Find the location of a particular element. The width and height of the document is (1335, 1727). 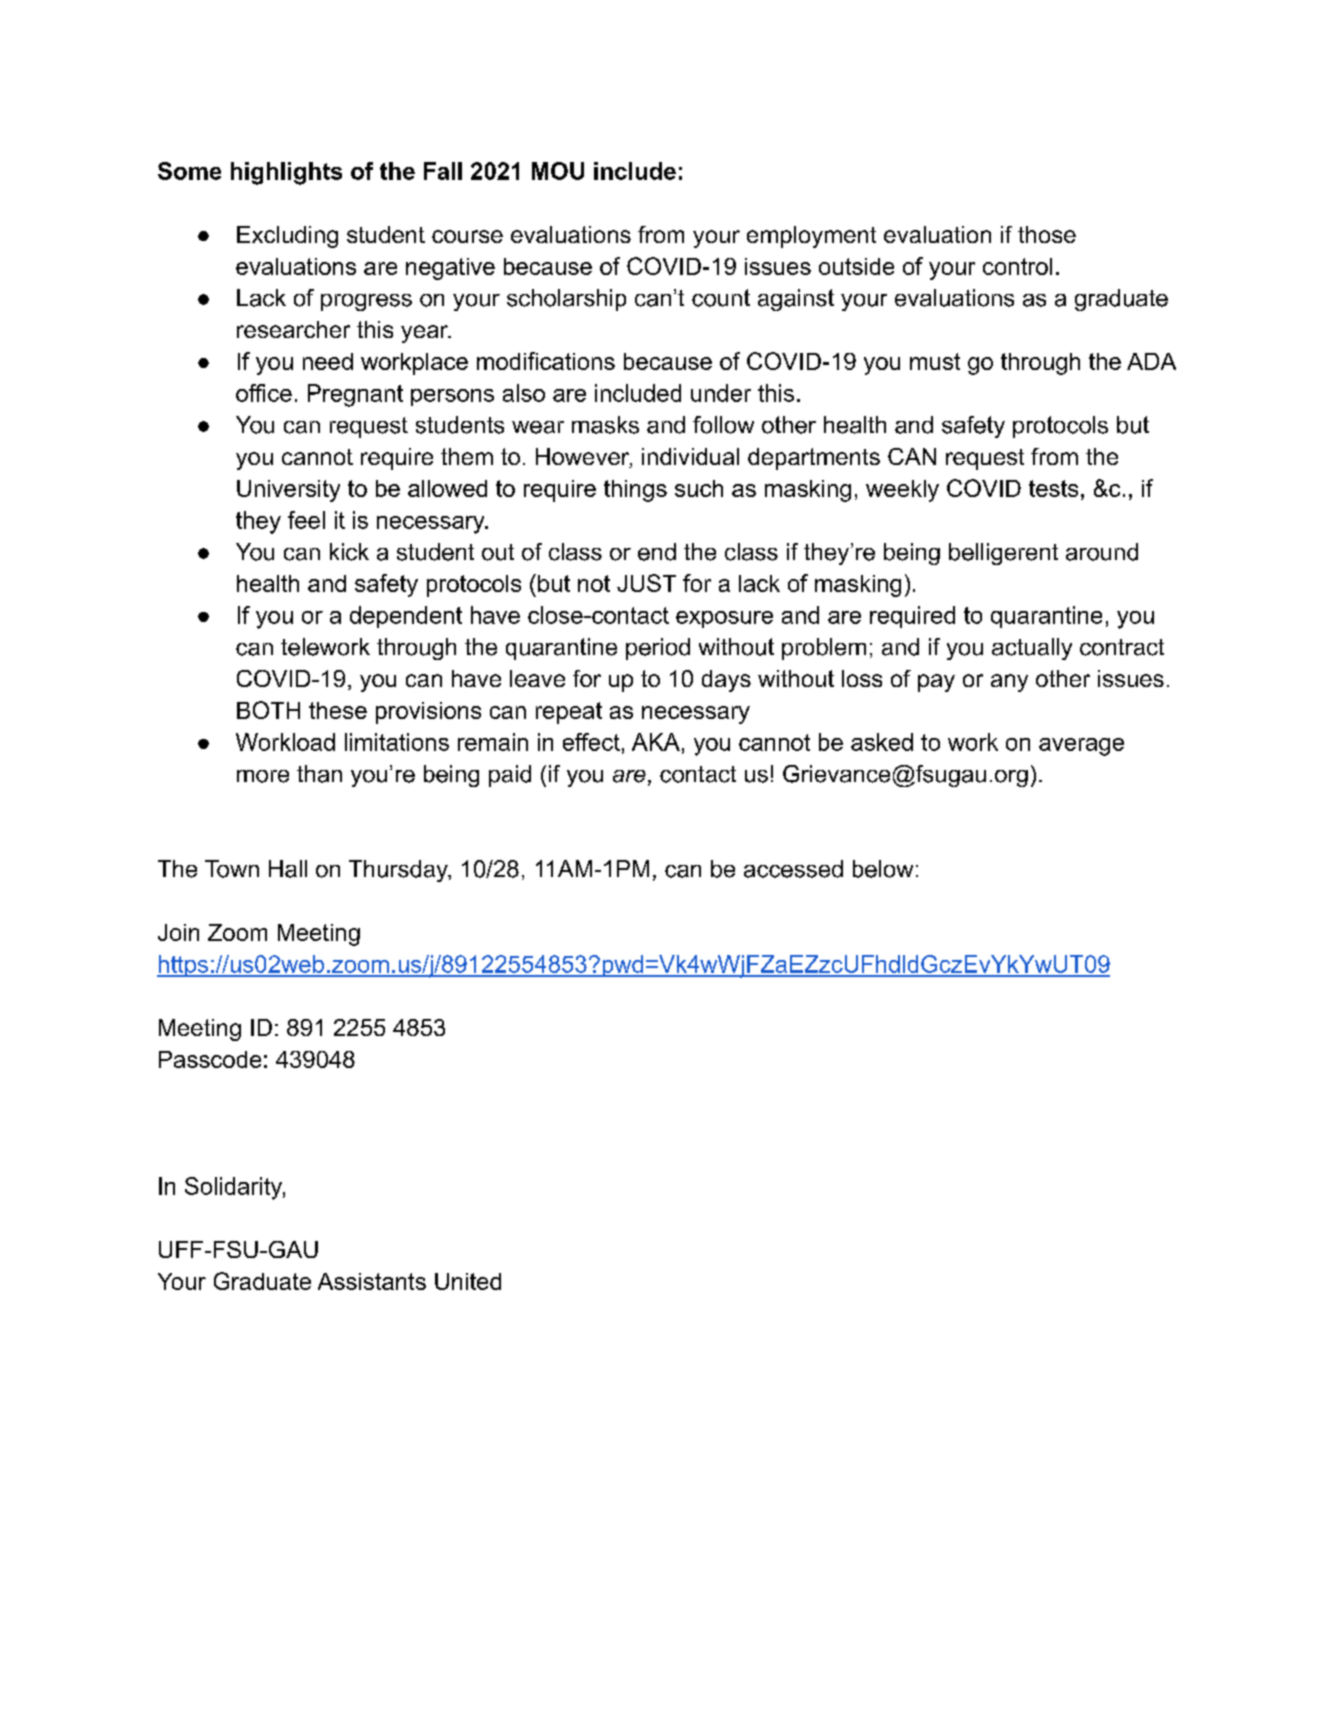

highlights is located at coordinates (286, 173).
